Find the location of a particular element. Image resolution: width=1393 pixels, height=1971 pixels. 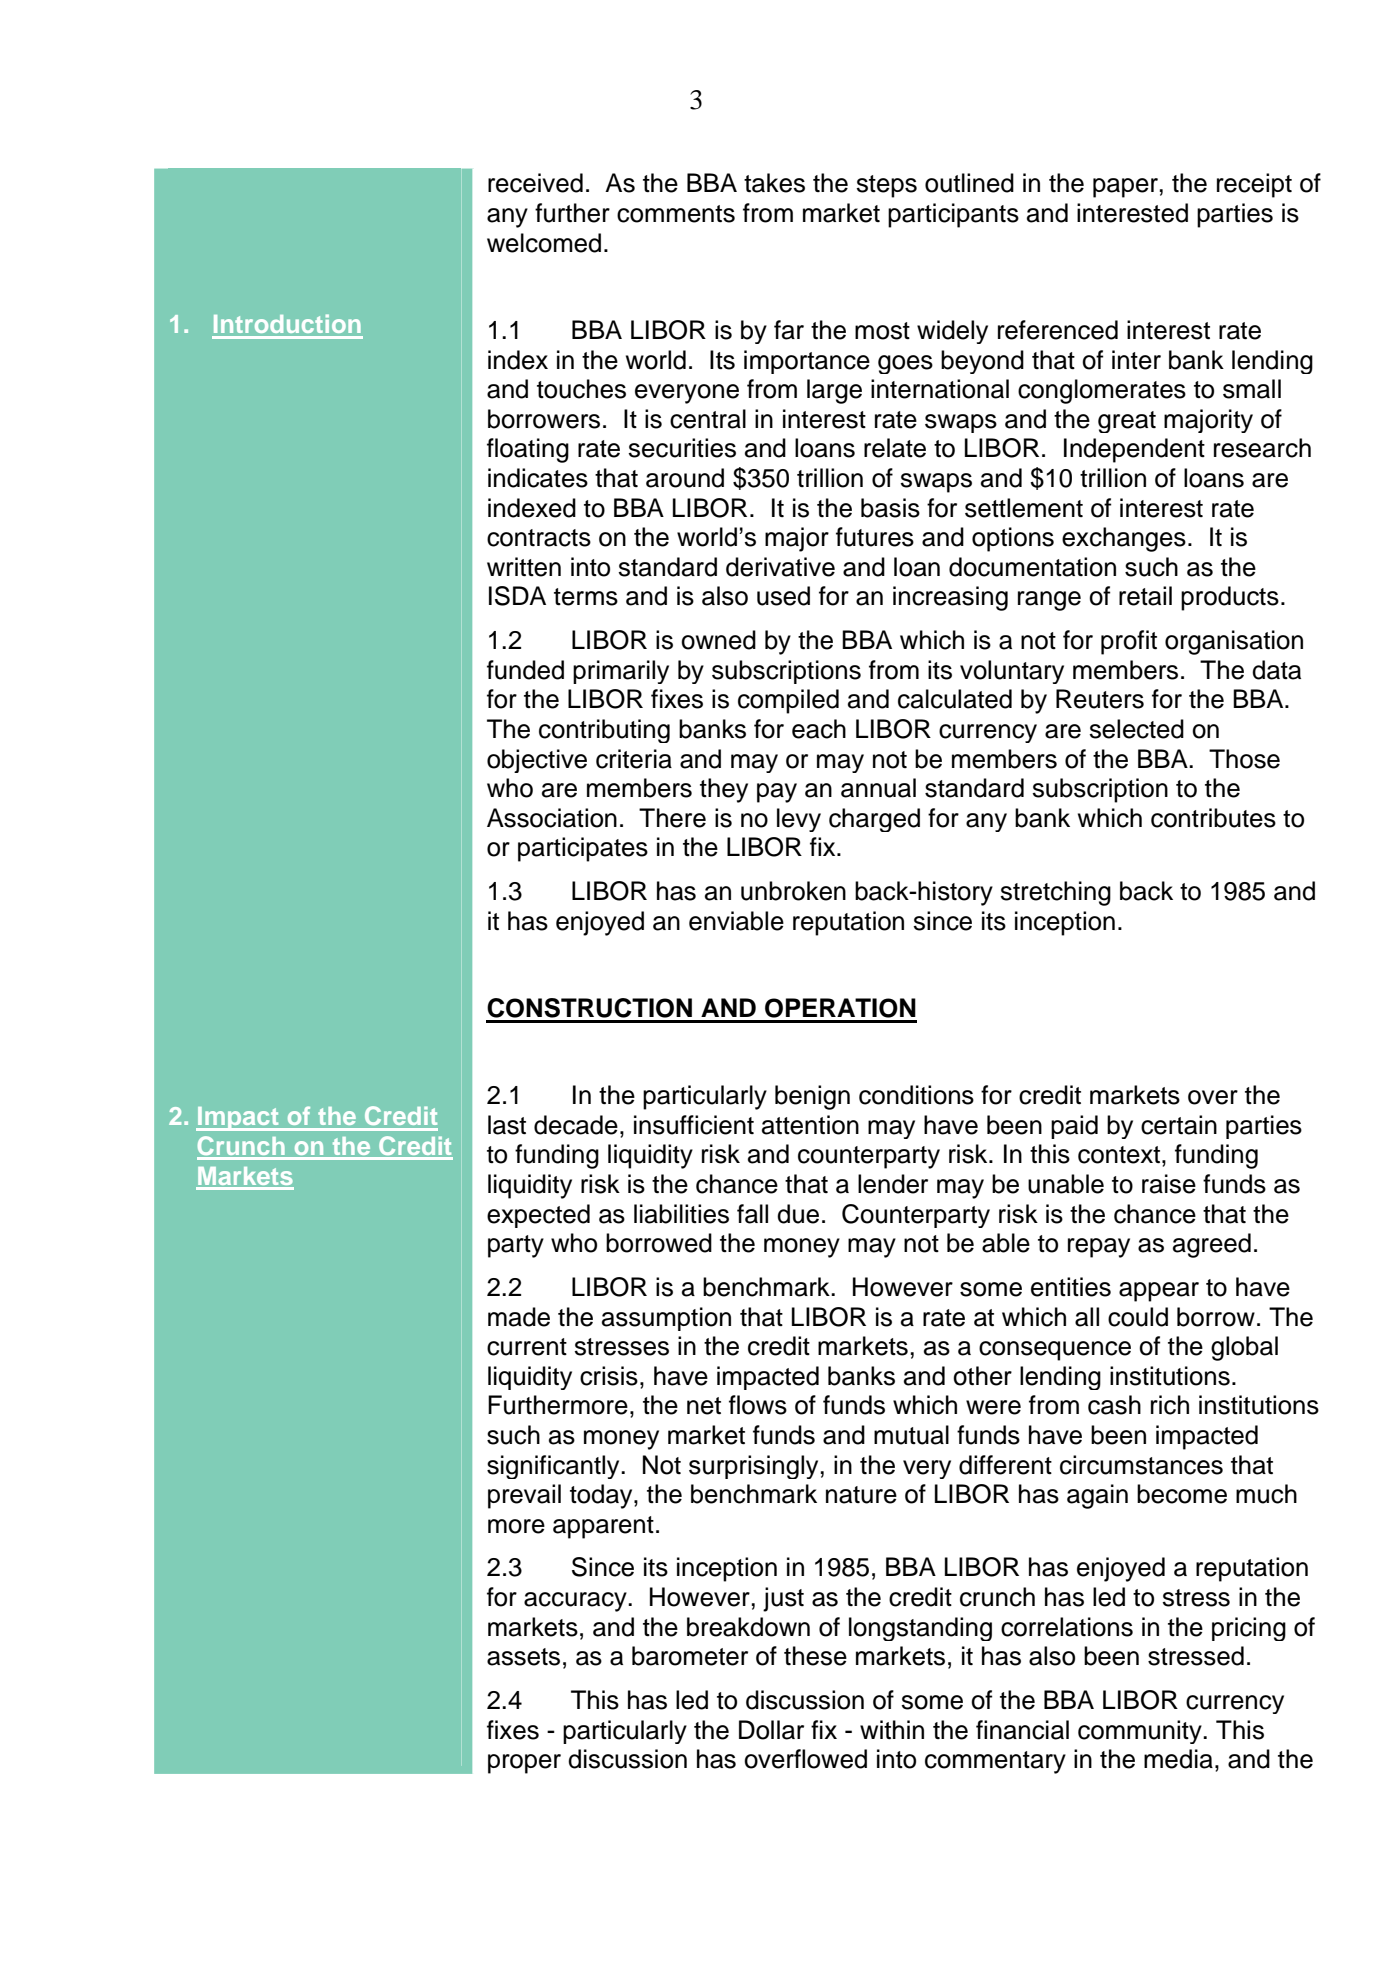

selected is located at coordinates (1136, 729).
